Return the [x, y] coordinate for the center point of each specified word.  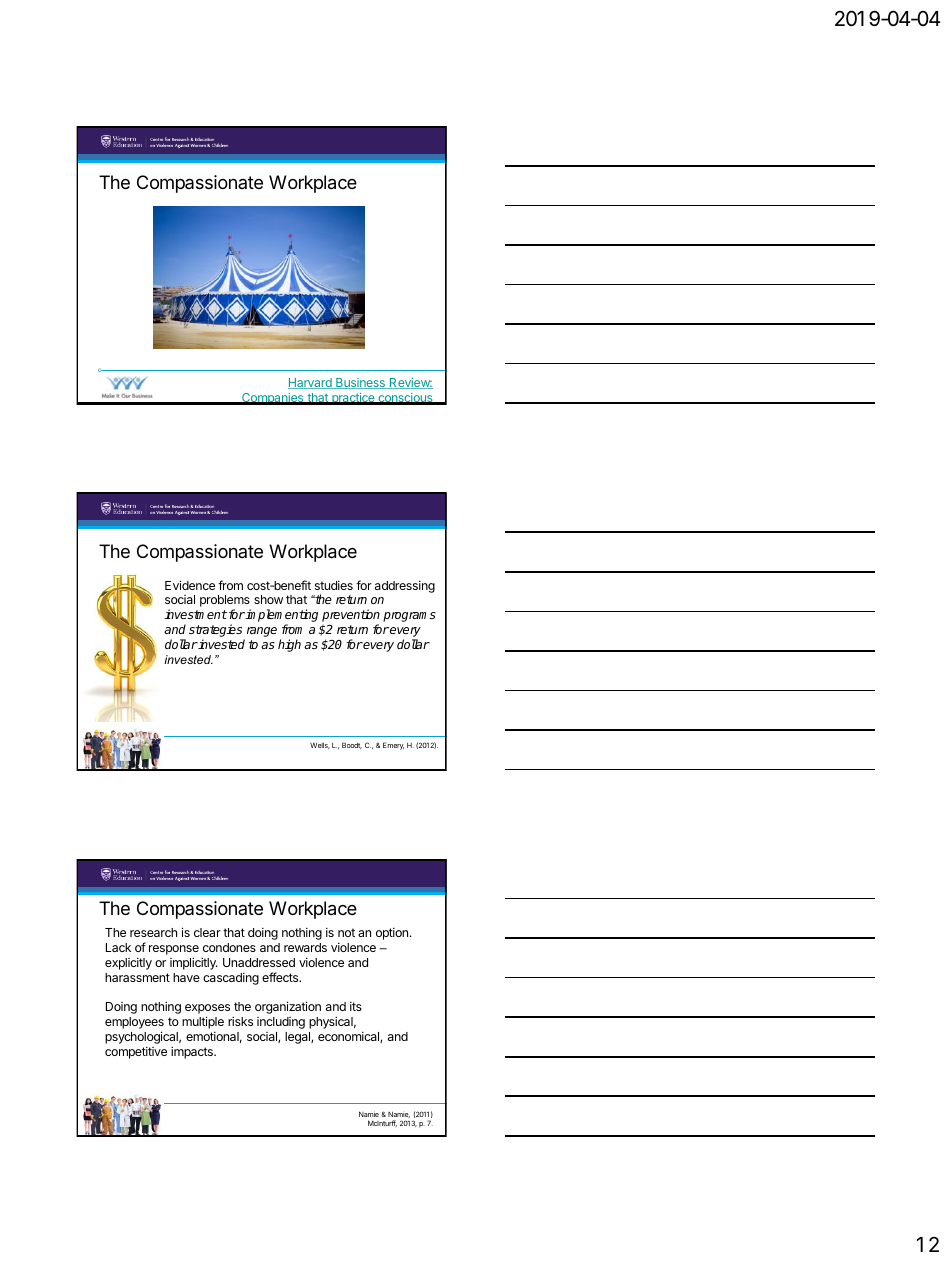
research [153, 932]
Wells [320, 746]
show [268, 599]
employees [134, 1024]
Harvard [311, 383]
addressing [405, 587]
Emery [393, 746]
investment [195, 614]
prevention [351, 617]
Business [360, 383]
